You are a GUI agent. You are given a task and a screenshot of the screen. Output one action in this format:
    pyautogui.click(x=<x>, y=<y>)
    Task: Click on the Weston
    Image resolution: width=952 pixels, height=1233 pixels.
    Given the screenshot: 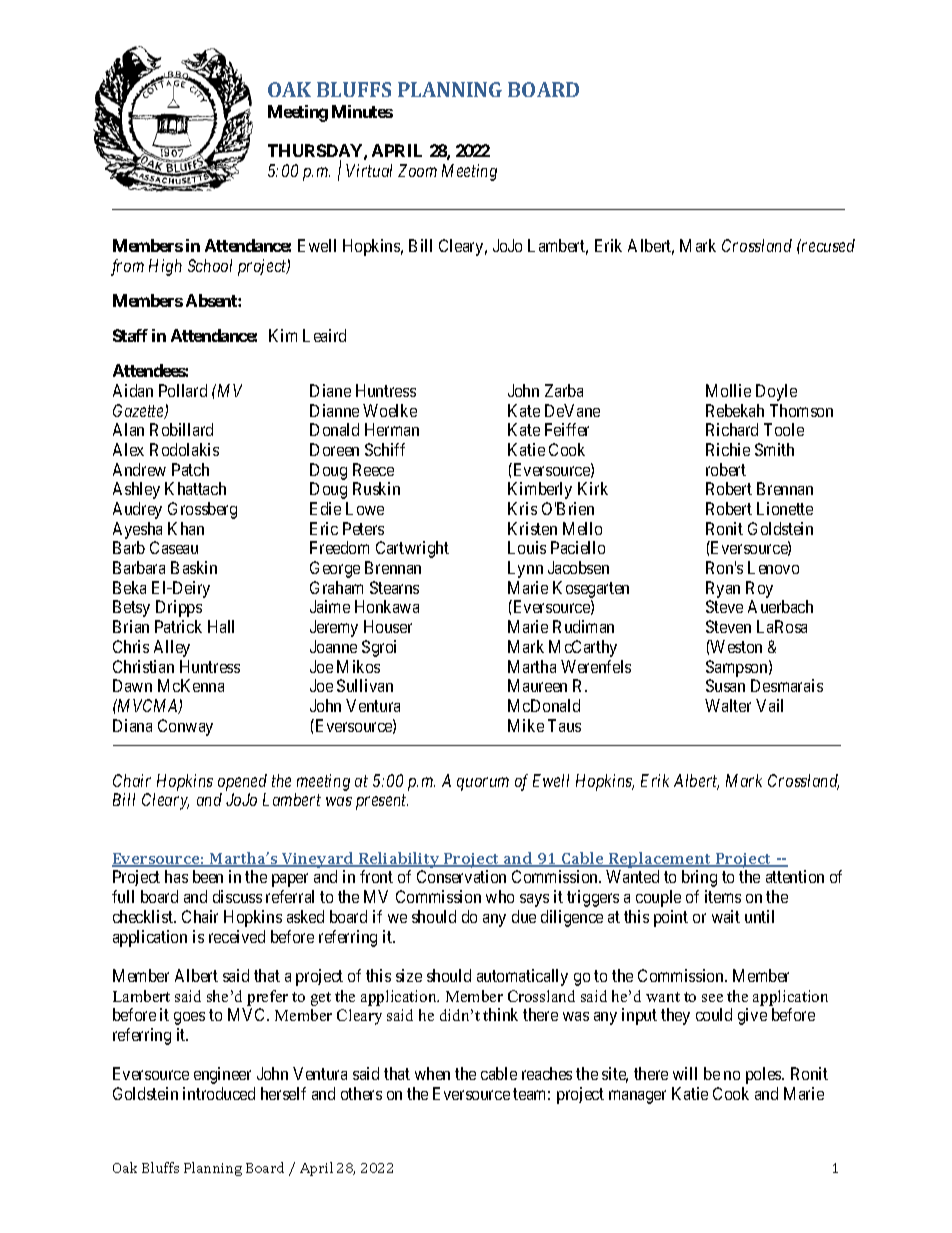 What is the action you would take?
    pyautogui.click(x=735, y=646)
